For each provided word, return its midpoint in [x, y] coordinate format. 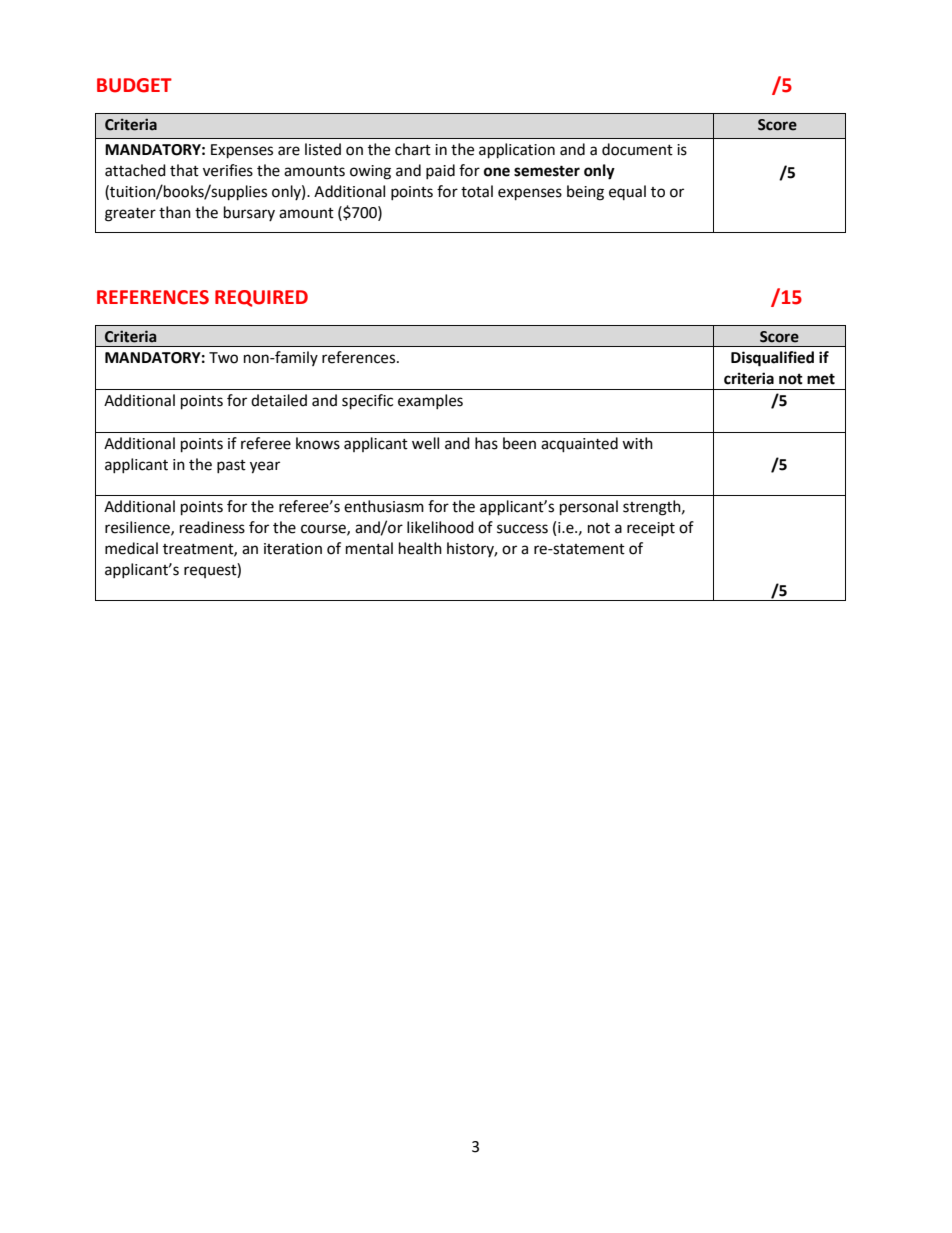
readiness [212, 527]
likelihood [440, 527]
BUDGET [134, 85]
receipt [651, 529]
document [637, 149]
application [517, 151]
